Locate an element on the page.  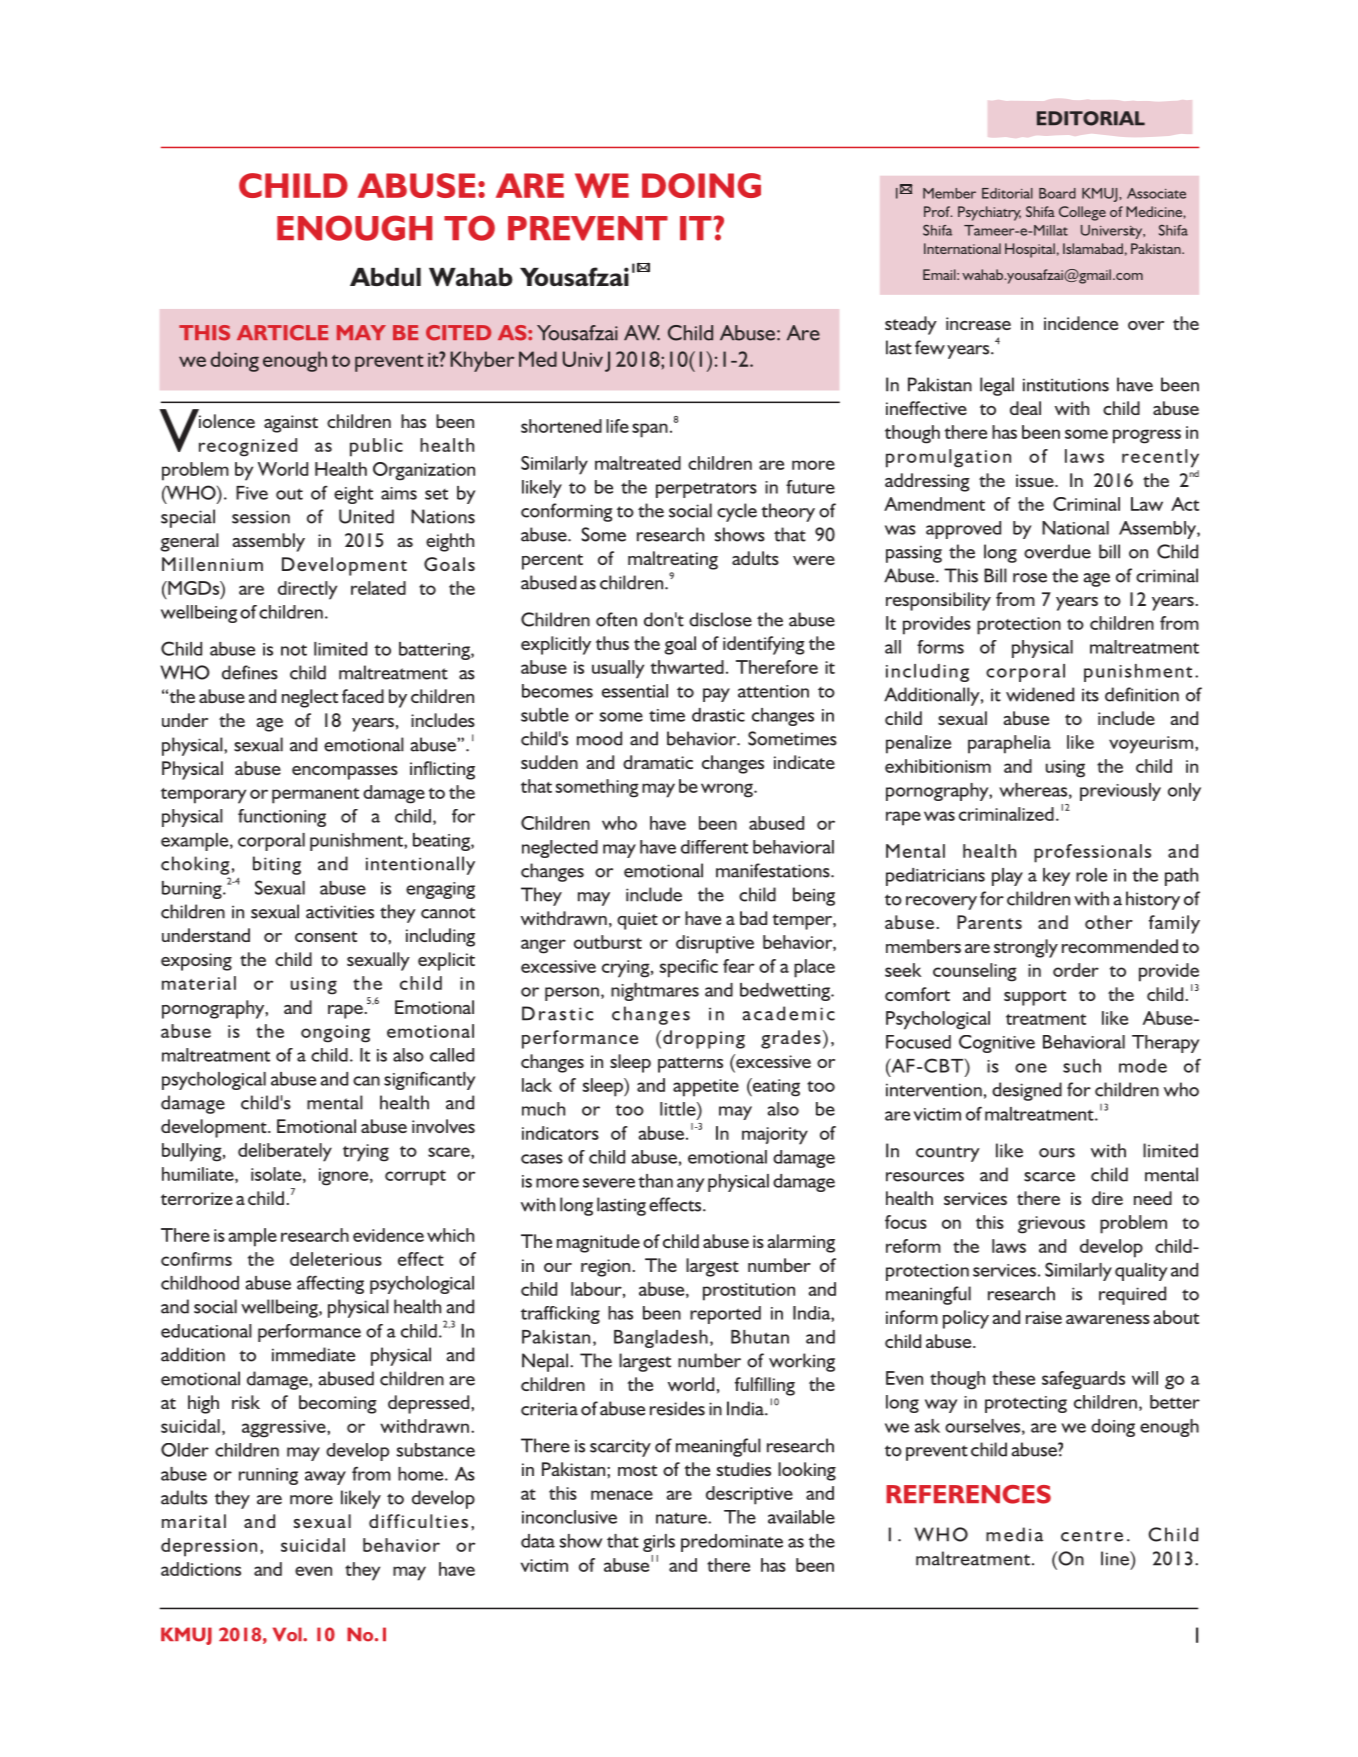
any is located at coordinates (690, 1185).
